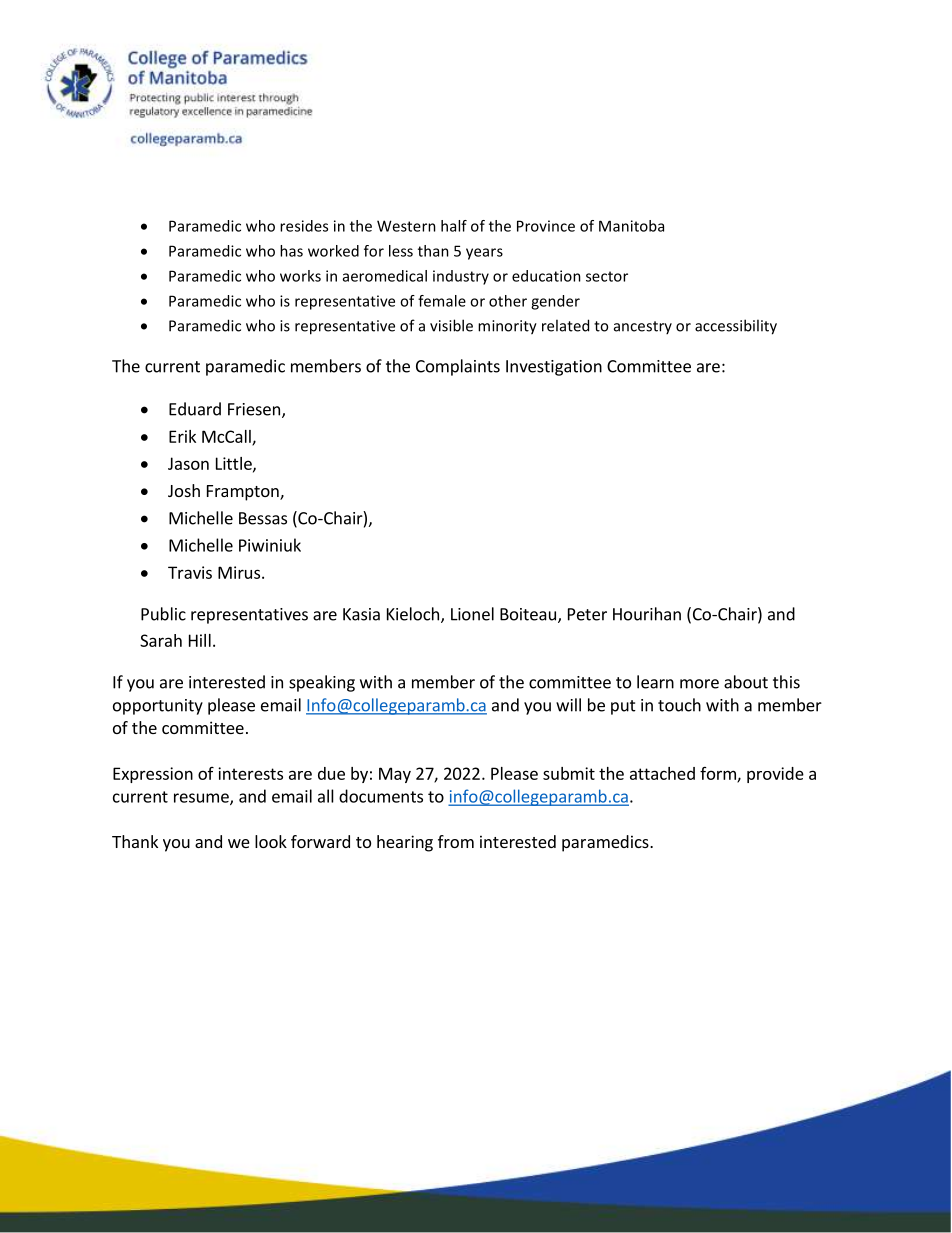  I want to click on Complaints, so click(458, 367).
